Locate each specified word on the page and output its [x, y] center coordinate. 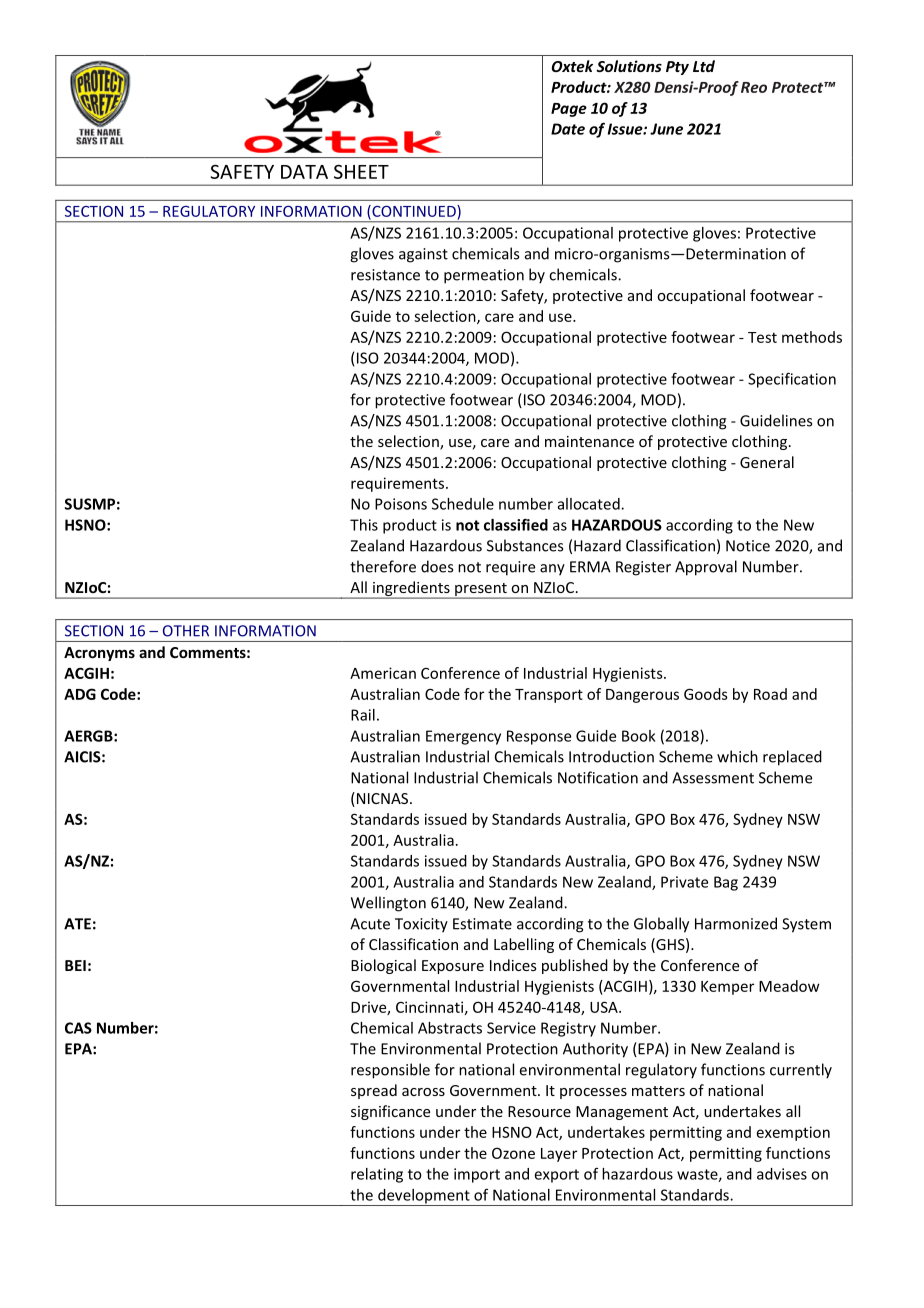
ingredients [411, 590]
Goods [706, 694]
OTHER [186, 631]
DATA [304, 172]
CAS [78, 1028]
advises [782, 1174]
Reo [754, 87]
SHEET [361, 171]
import [477, 1175]
